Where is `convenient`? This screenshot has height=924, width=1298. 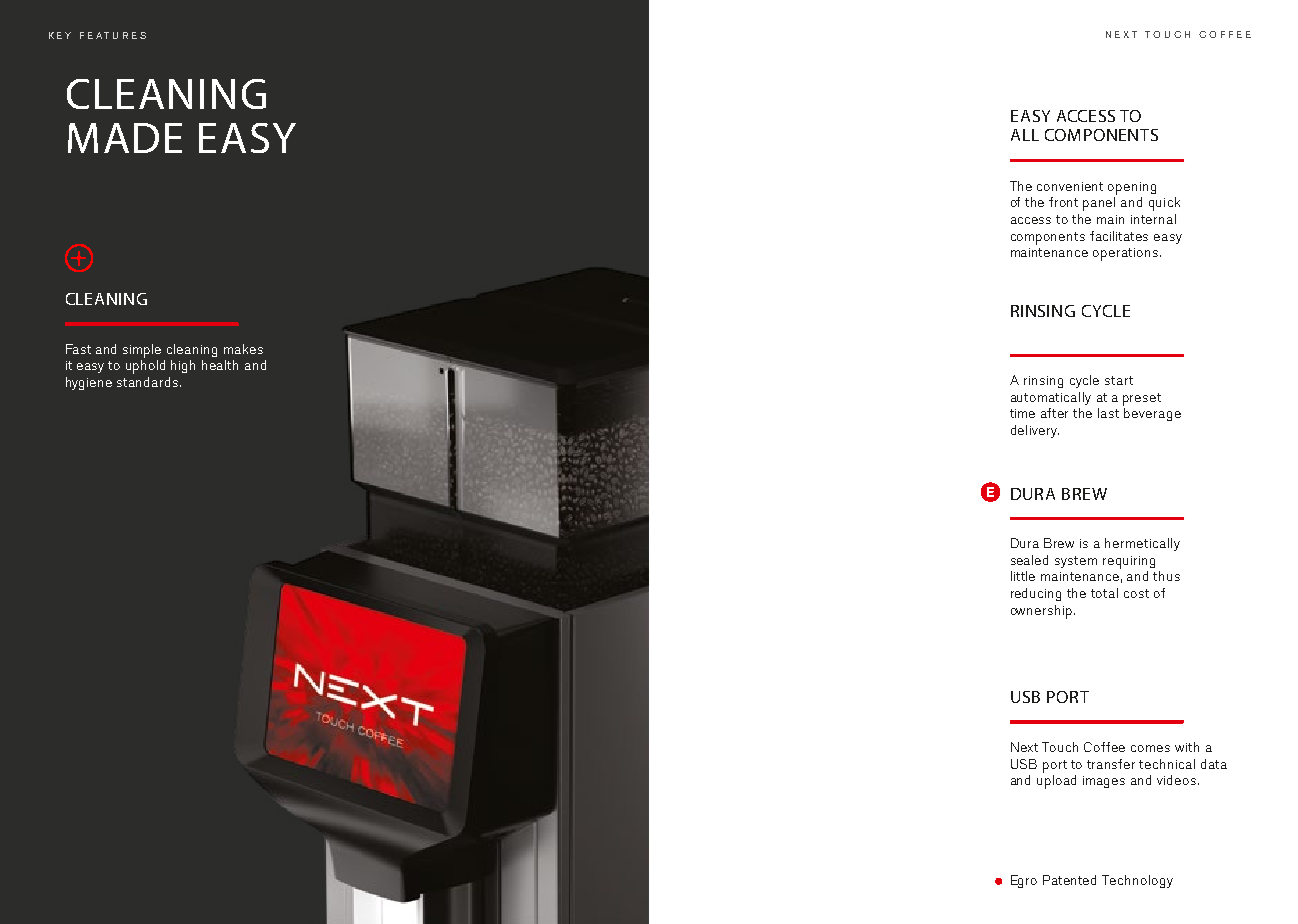
convenient is located at coordinates (1070, 186).
